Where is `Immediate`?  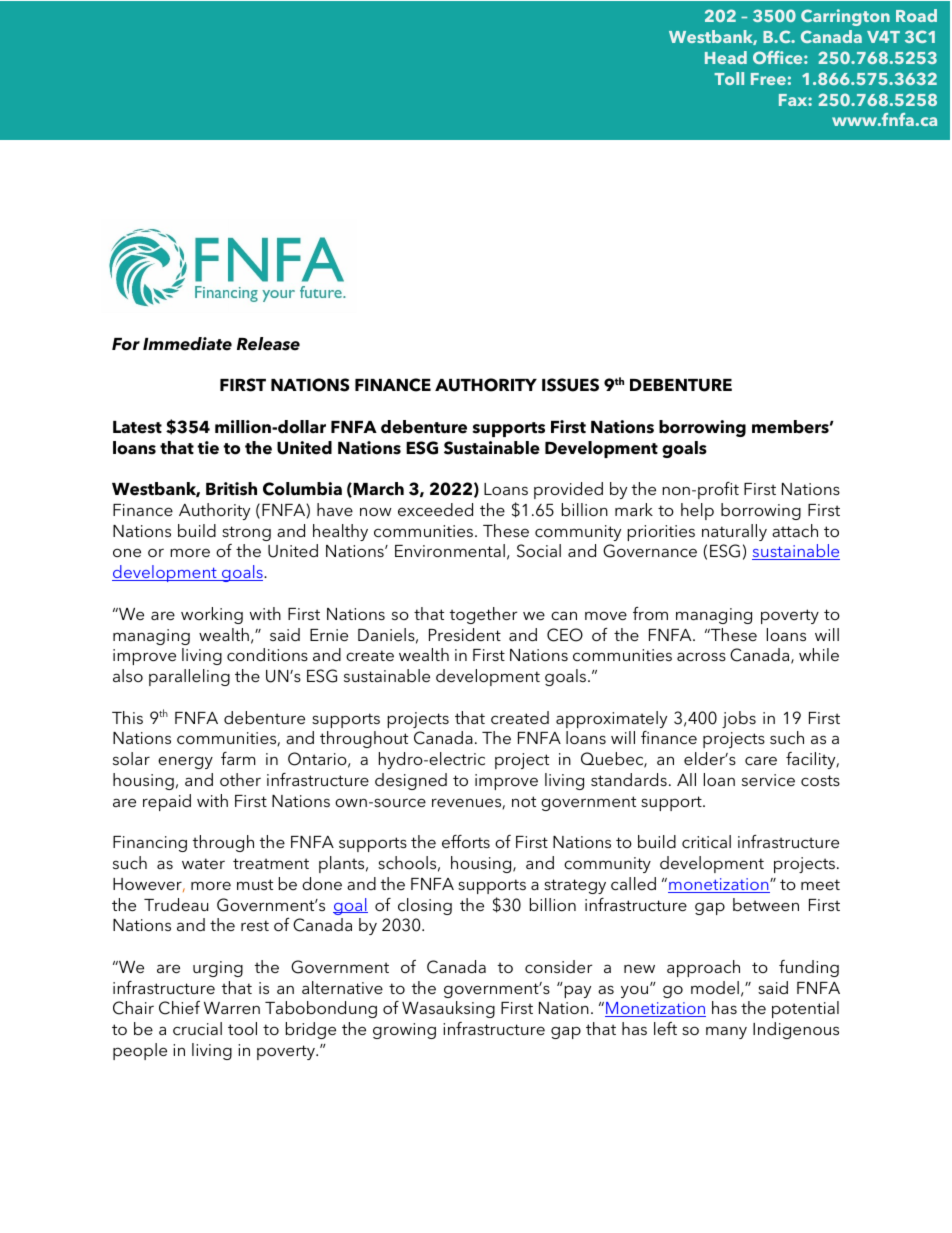
Immediate is located at coordinates (187, 344).
